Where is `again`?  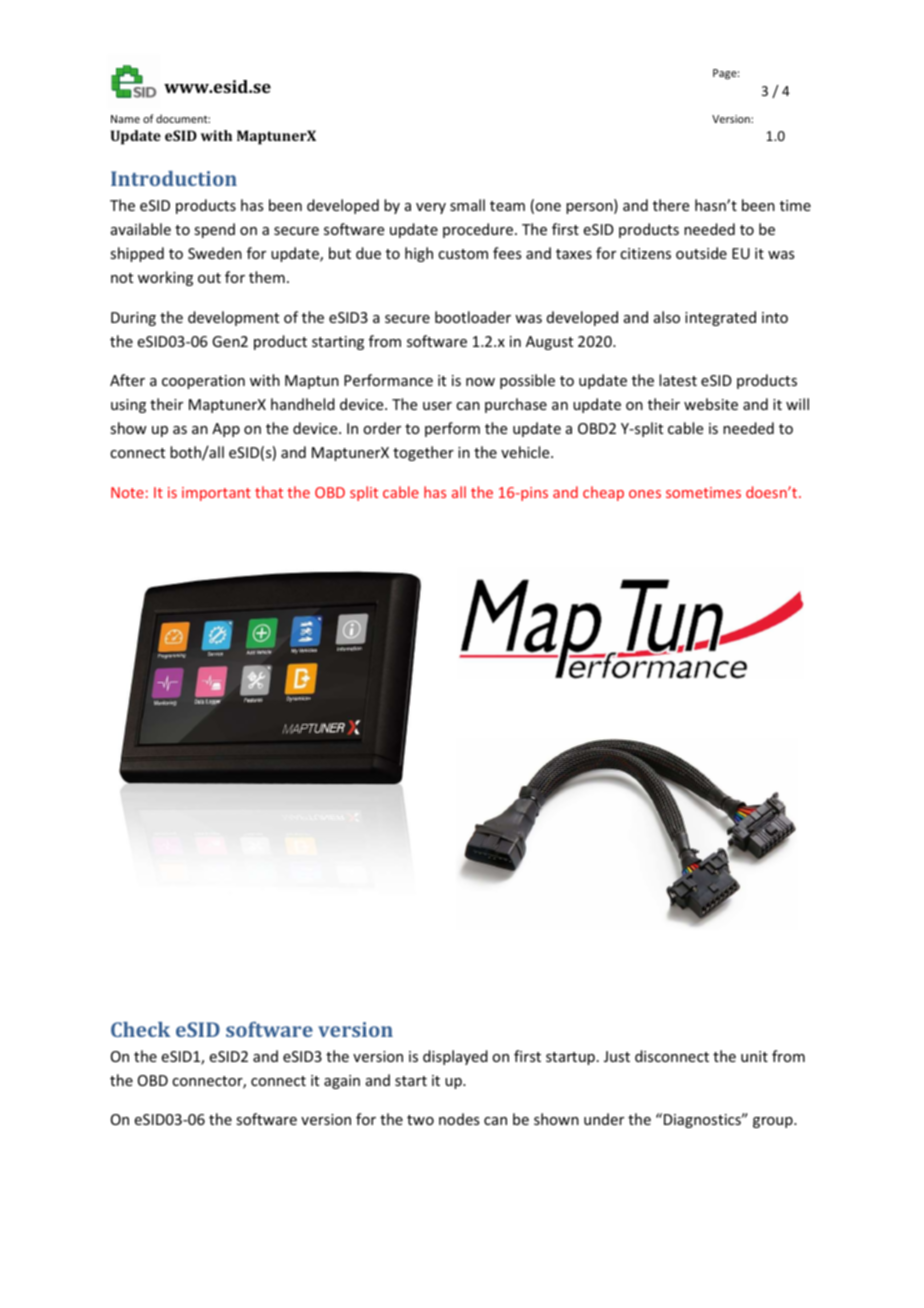 again is located at coordinates (342, 1082).
